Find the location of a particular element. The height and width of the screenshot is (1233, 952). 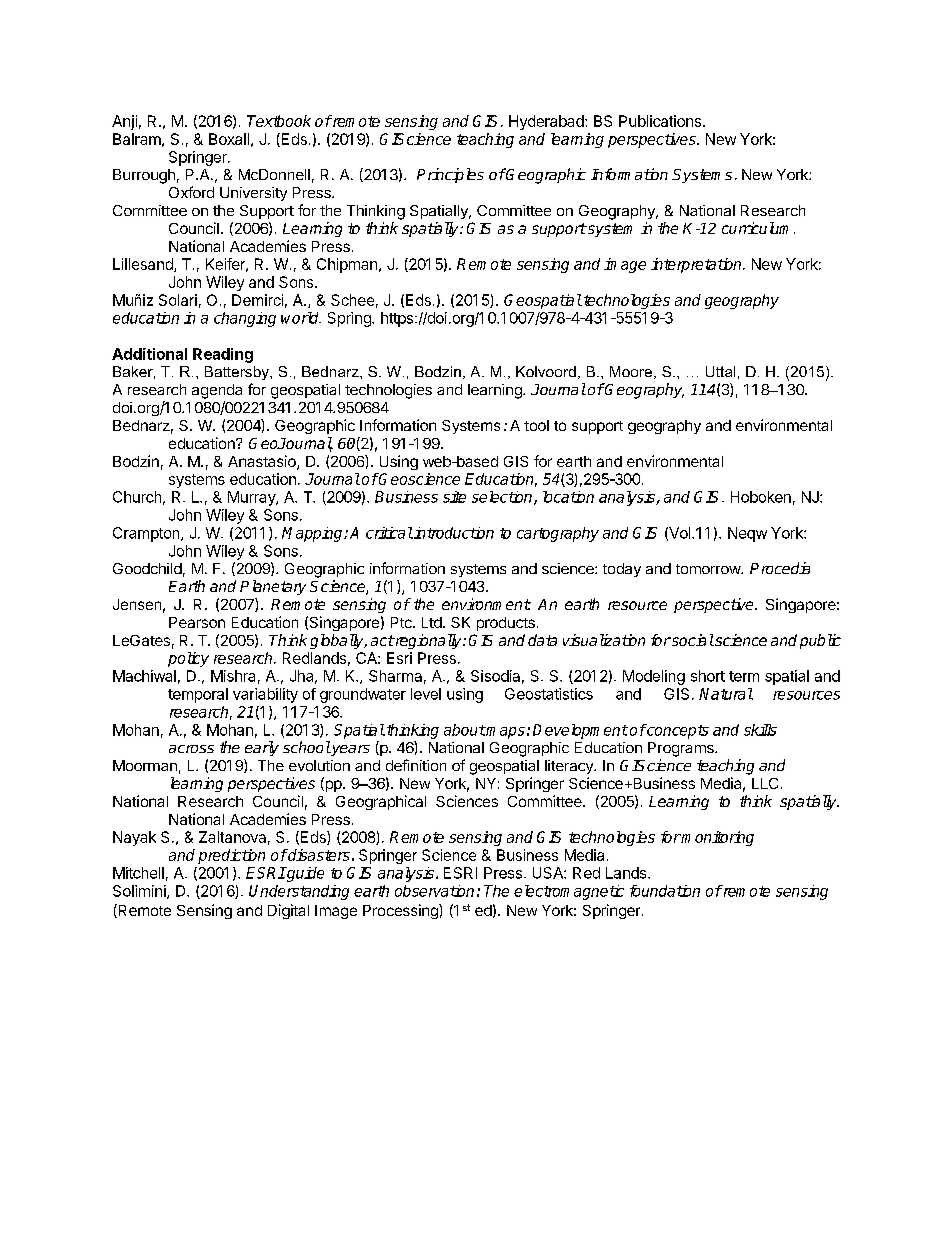

tool is located at coordinates (536, 425).
